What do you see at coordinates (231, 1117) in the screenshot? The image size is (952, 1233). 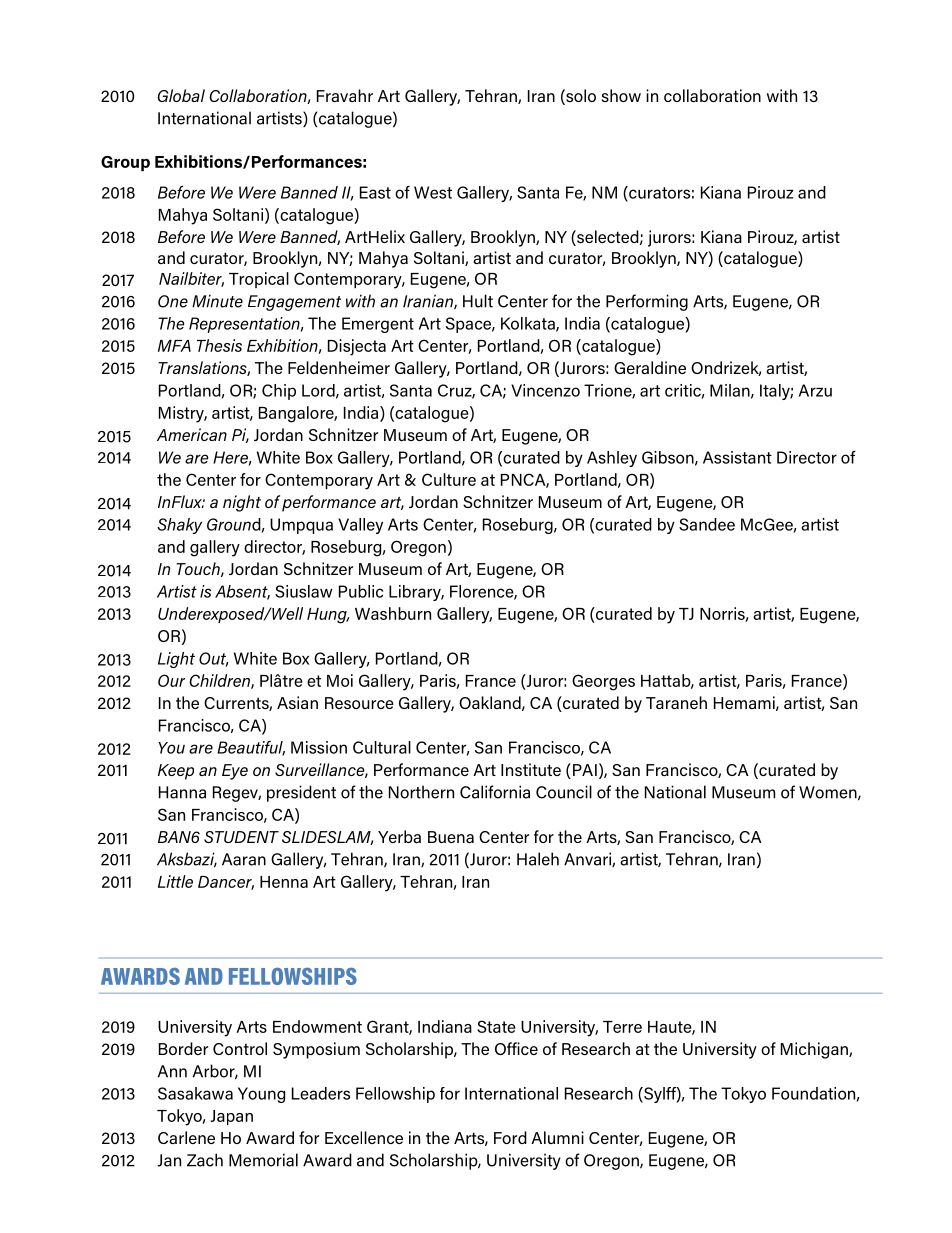 I see `Japan` at bounding box center [231, 1117].
